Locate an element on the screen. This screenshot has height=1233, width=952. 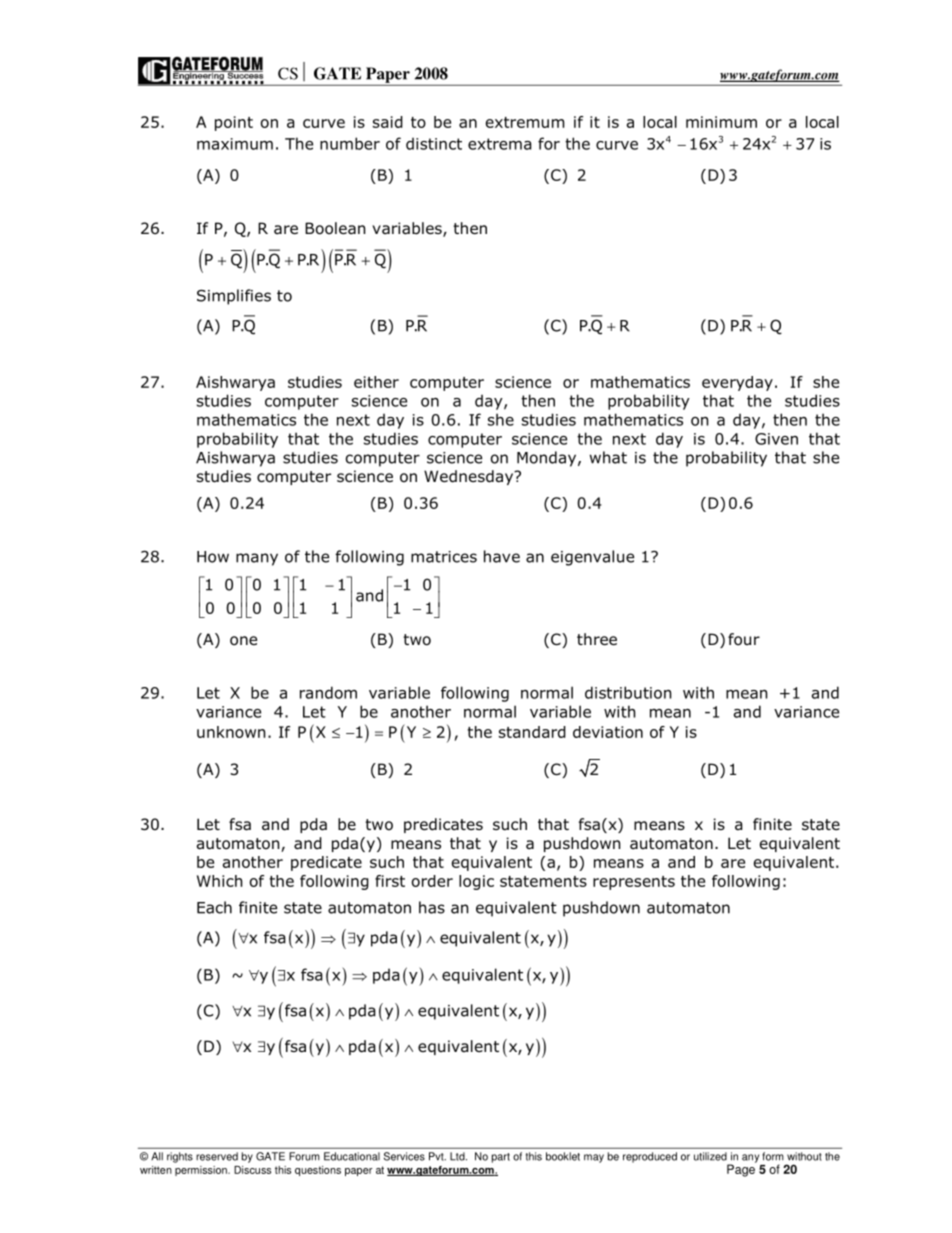
four is located at coordinates (744, 639).
